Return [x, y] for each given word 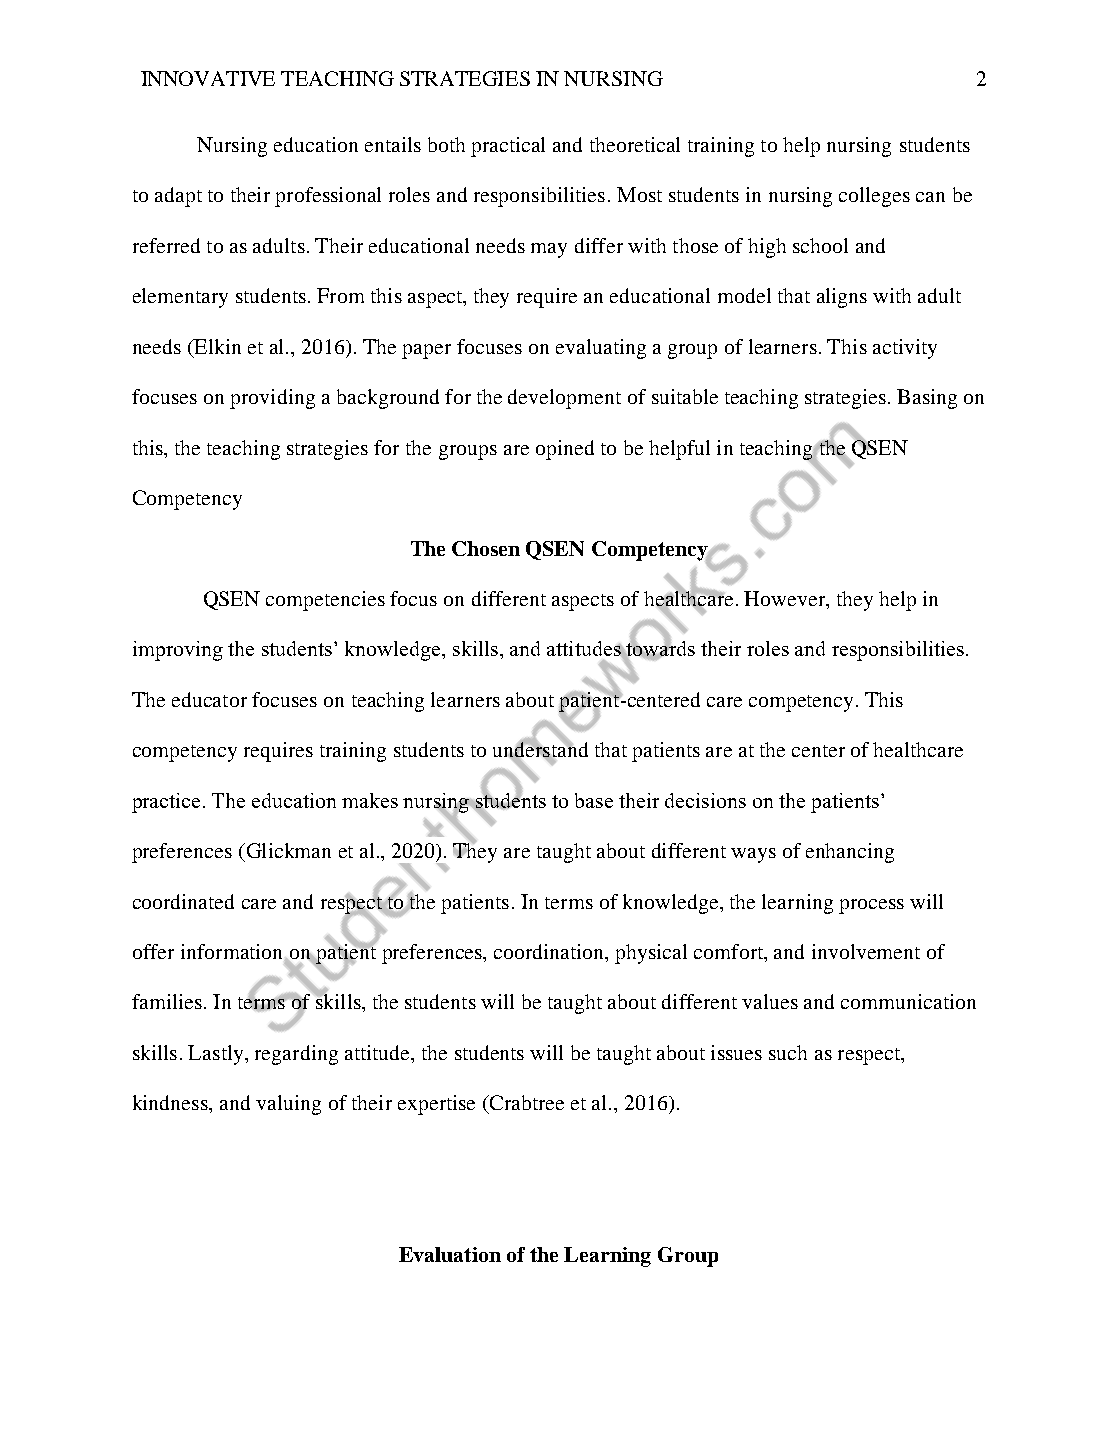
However [786, 600]
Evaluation [450, 1254]
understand [540, 750]
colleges [874, 197]
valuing [288, 1105]
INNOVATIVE [208, 78]
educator [209, 699]
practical [508, 147]
